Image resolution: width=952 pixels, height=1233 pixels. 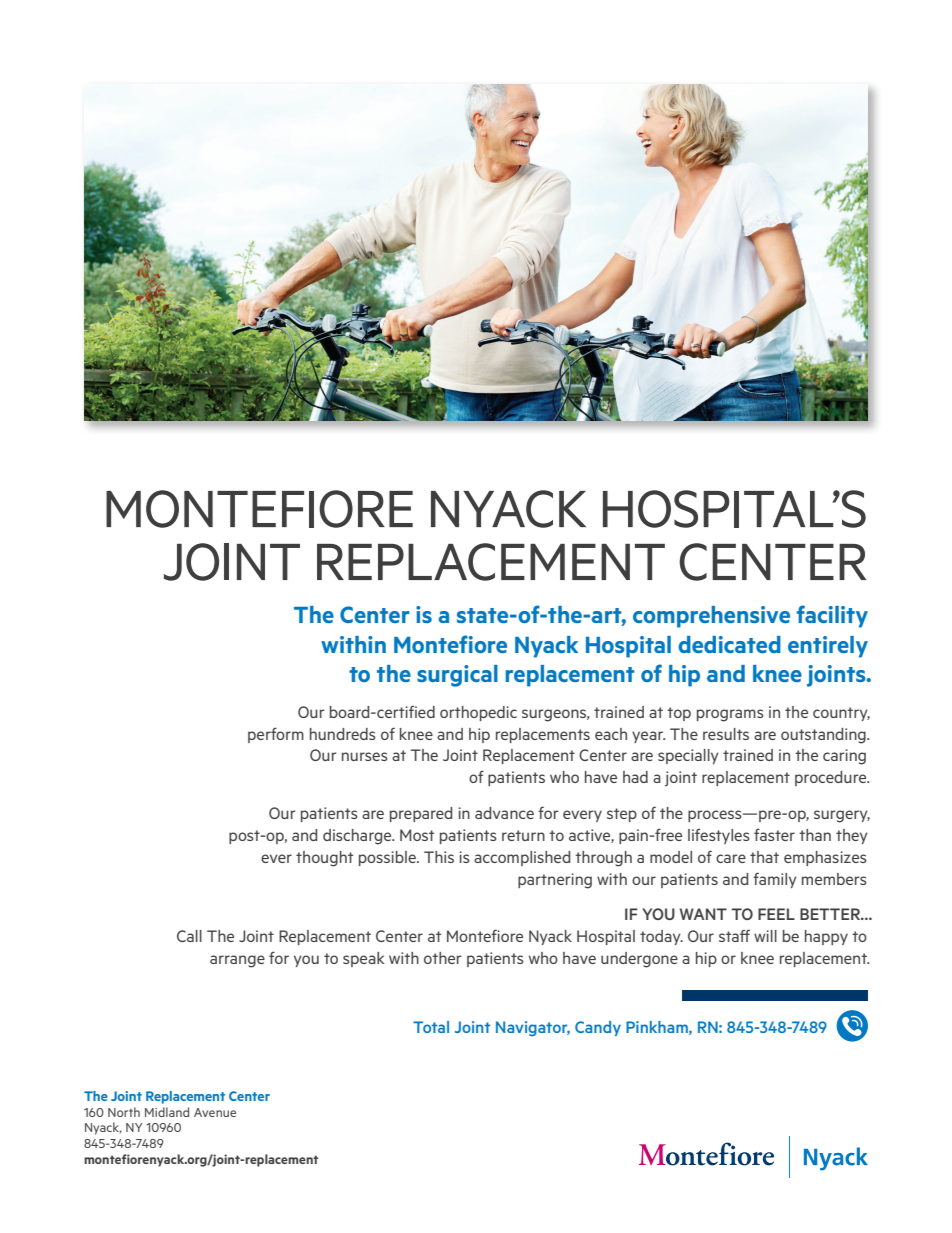 I want to click on comprehensive, so click(x=711, y=617).
